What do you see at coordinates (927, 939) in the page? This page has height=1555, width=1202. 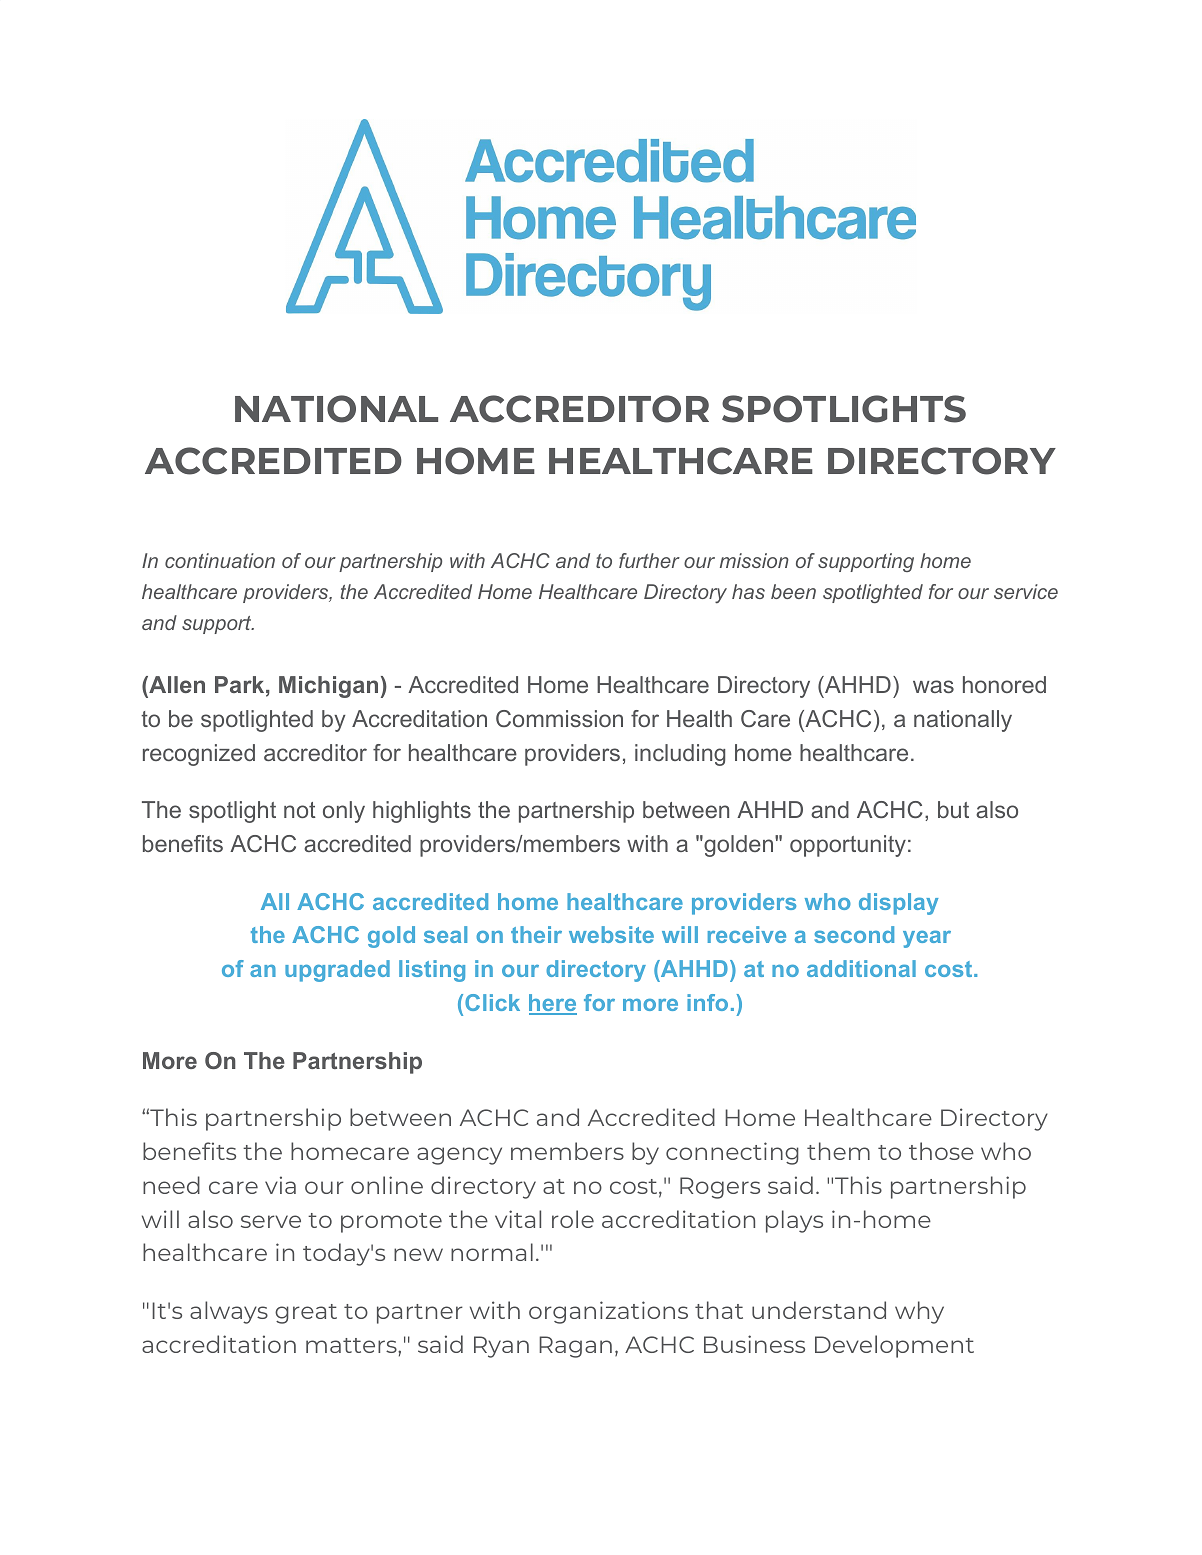 I see `year` at bounding box center [927, 939].
